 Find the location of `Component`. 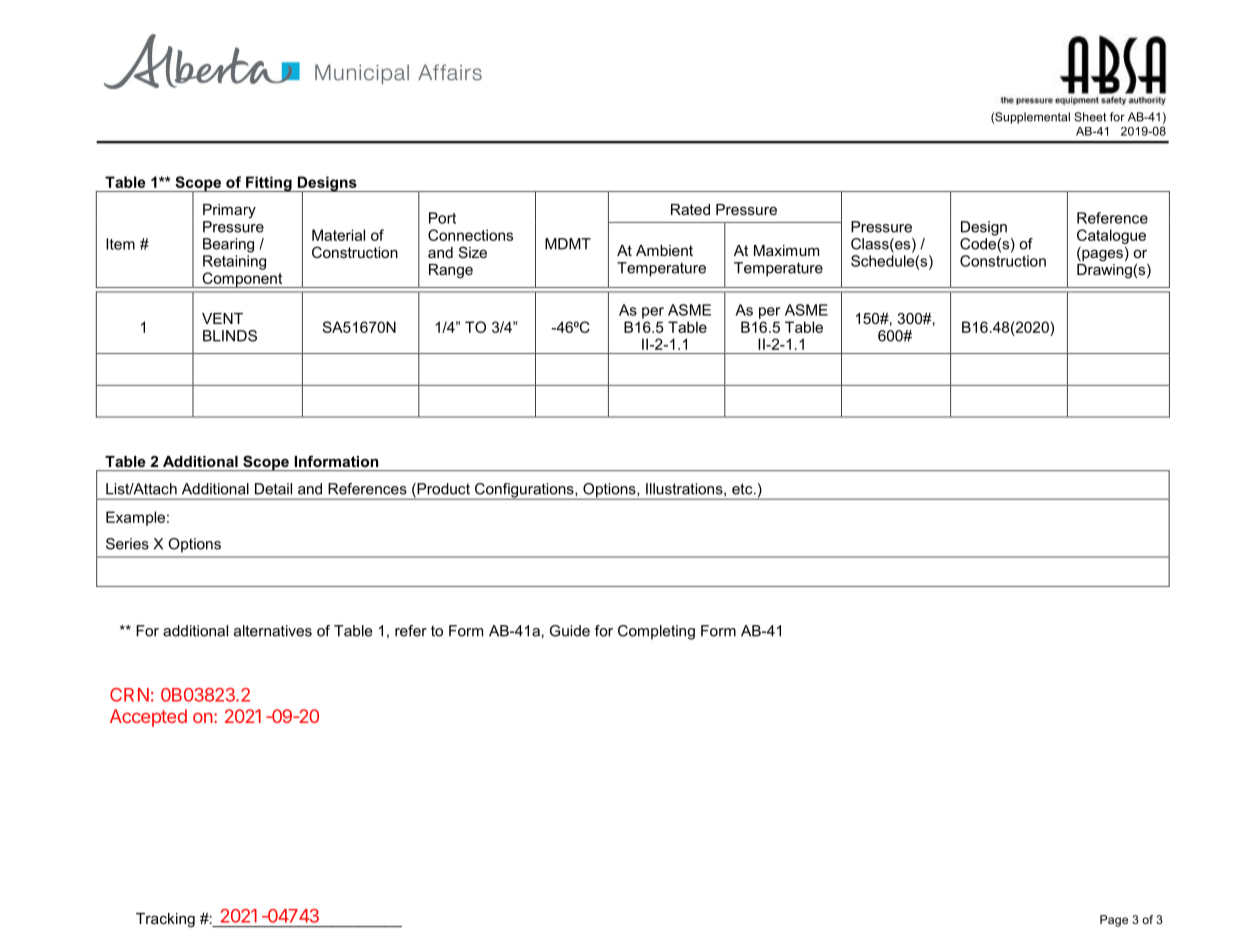

Component is located at coordinates (242, 280).
